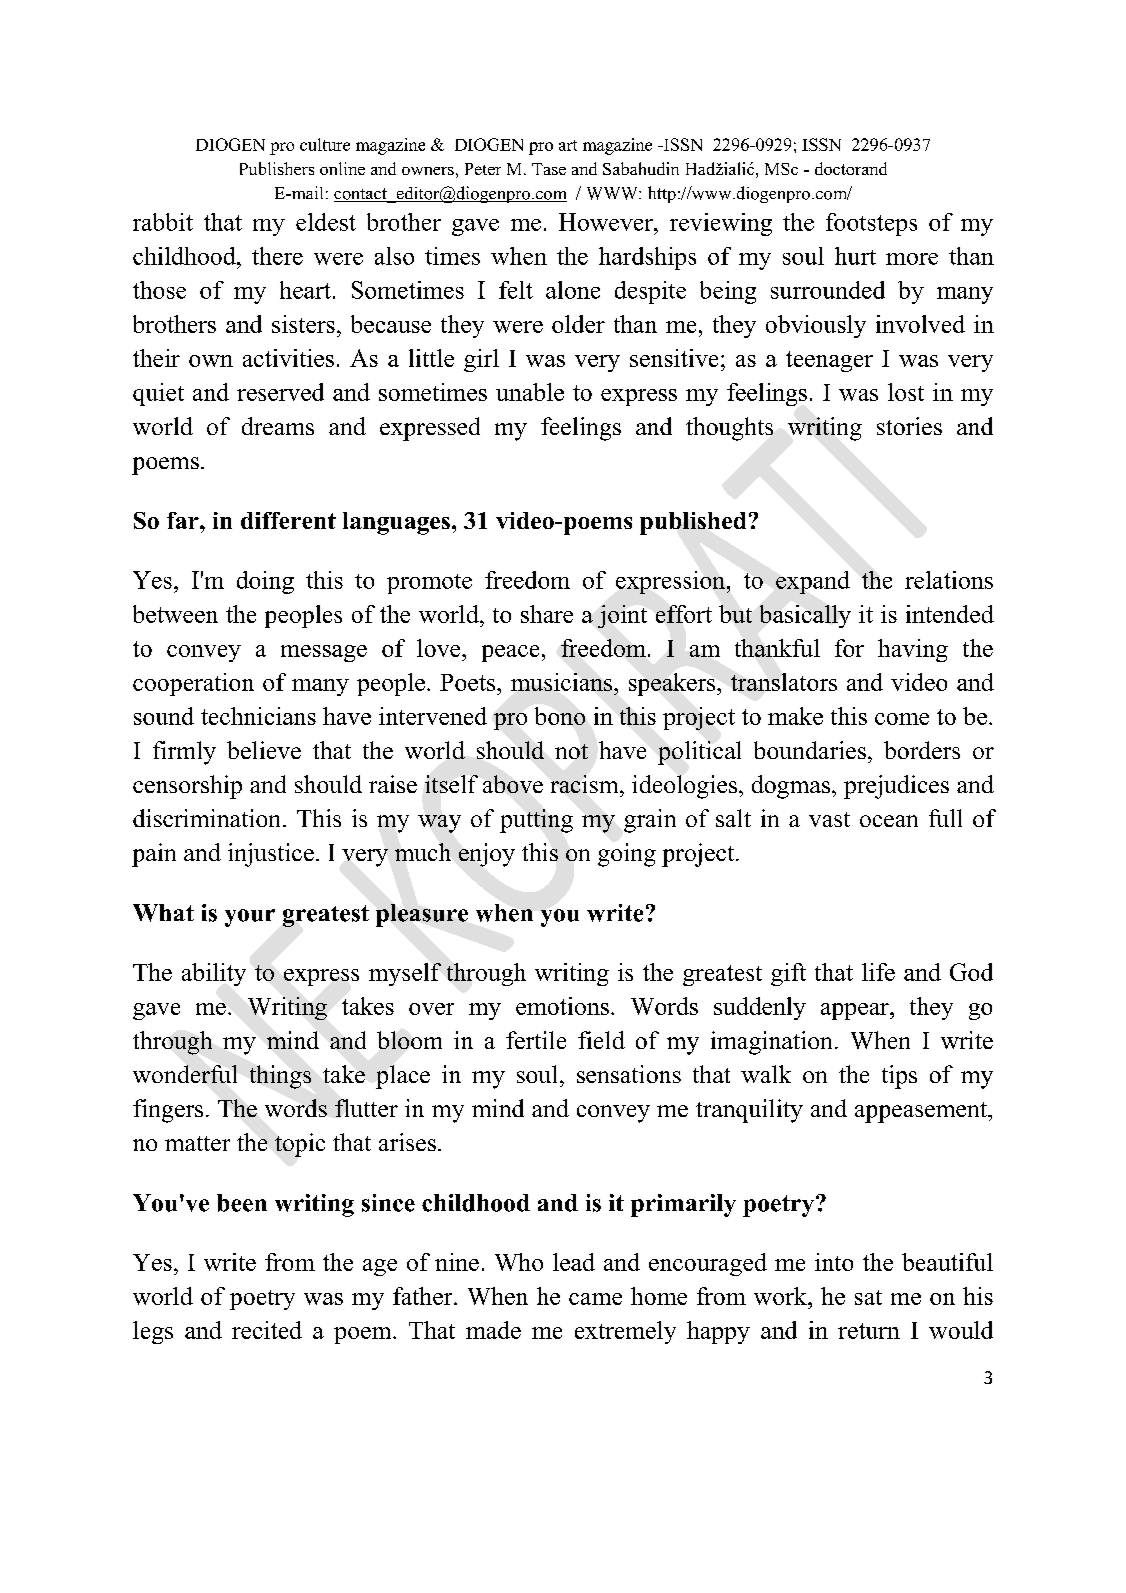 This screenshot has height=1593, width=1126. Describe the element at coordinates (277, 168) in the screenshot. I see `Publishers` at that location.
